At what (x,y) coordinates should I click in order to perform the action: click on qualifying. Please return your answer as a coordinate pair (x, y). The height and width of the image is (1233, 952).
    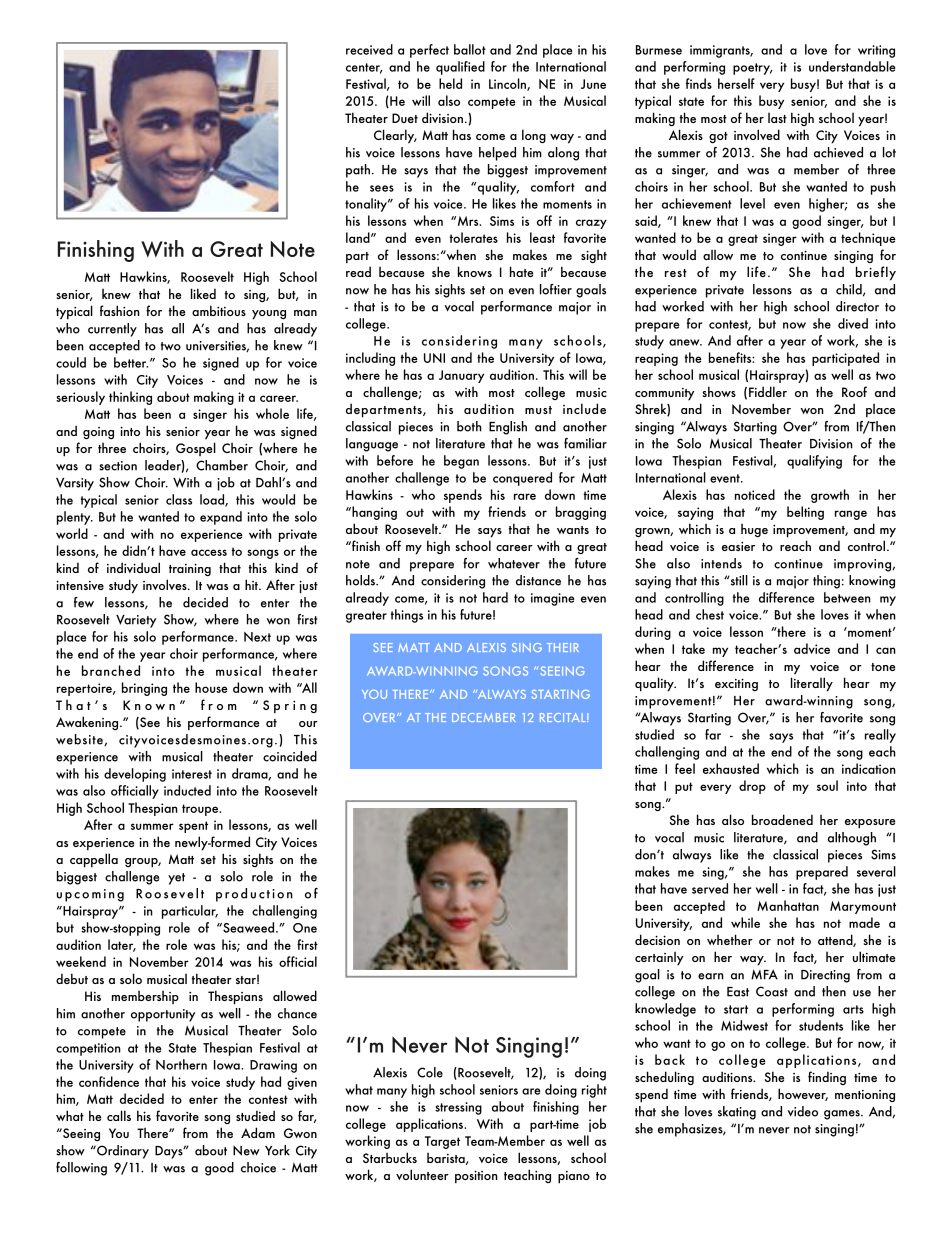
    Looking at the image, I should click on (814, 462).
